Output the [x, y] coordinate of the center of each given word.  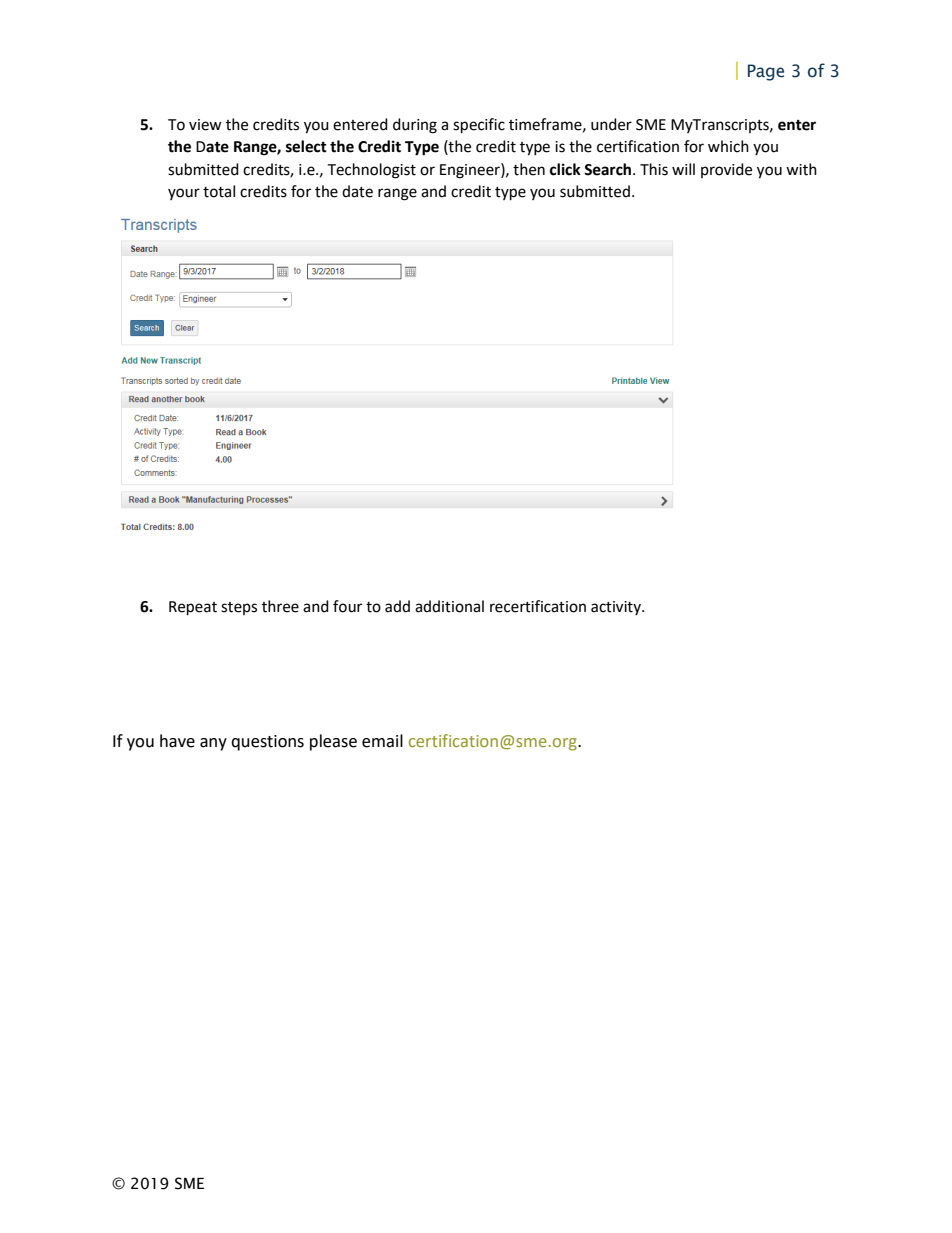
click [565, 169]
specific [479, 126]
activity [617, 608]
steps [239, 608]
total [219, 191]
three [280, 606]
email [382, 741]
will [683, 169]
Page [766, 72]
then [529, 169]
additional [449, 606]
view [205, 125]
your [184, 194]
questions [267, 743]
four [347, 606]
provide [726, 170]
